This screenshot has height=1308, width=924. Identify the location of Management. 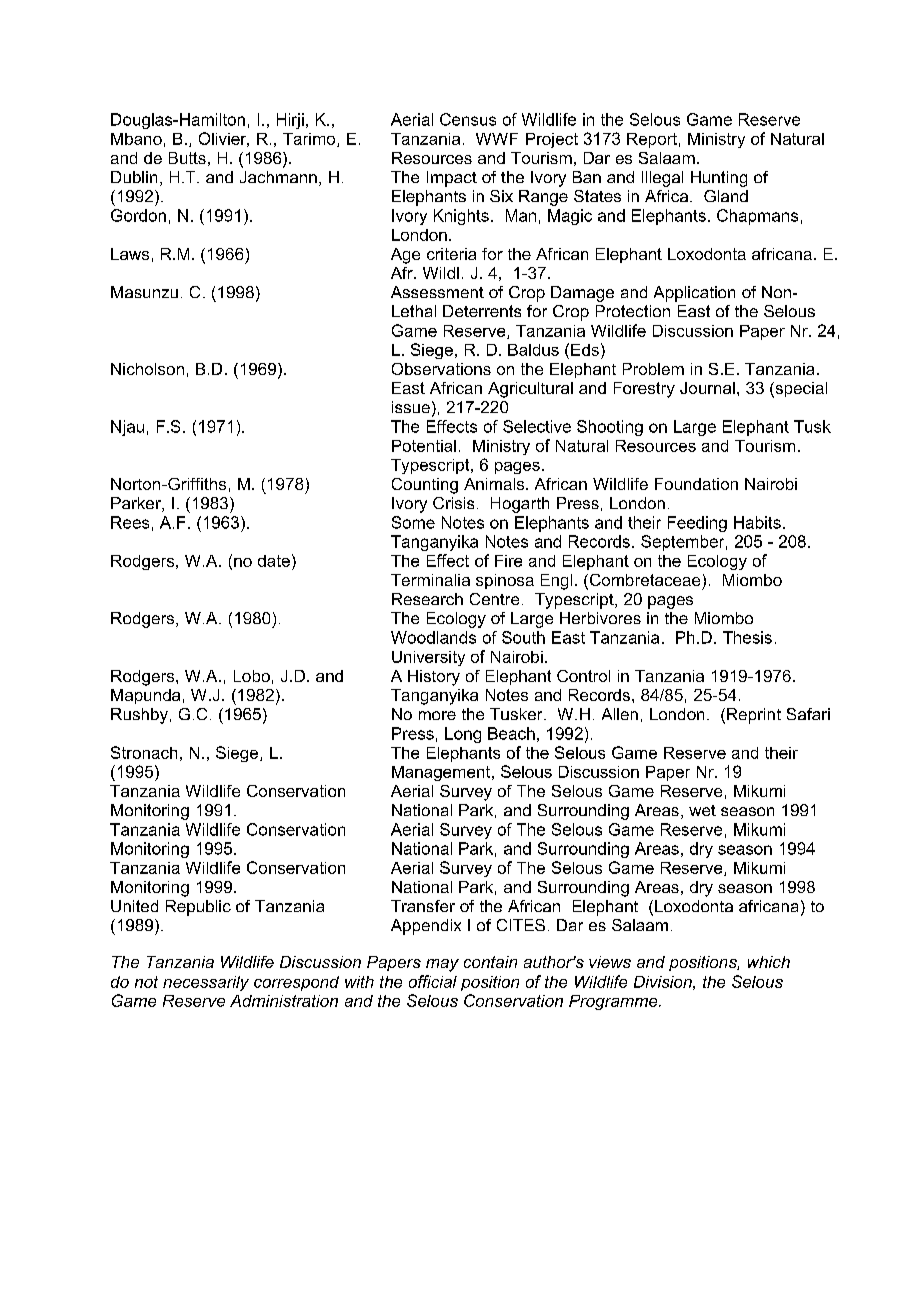
(442, 773).
